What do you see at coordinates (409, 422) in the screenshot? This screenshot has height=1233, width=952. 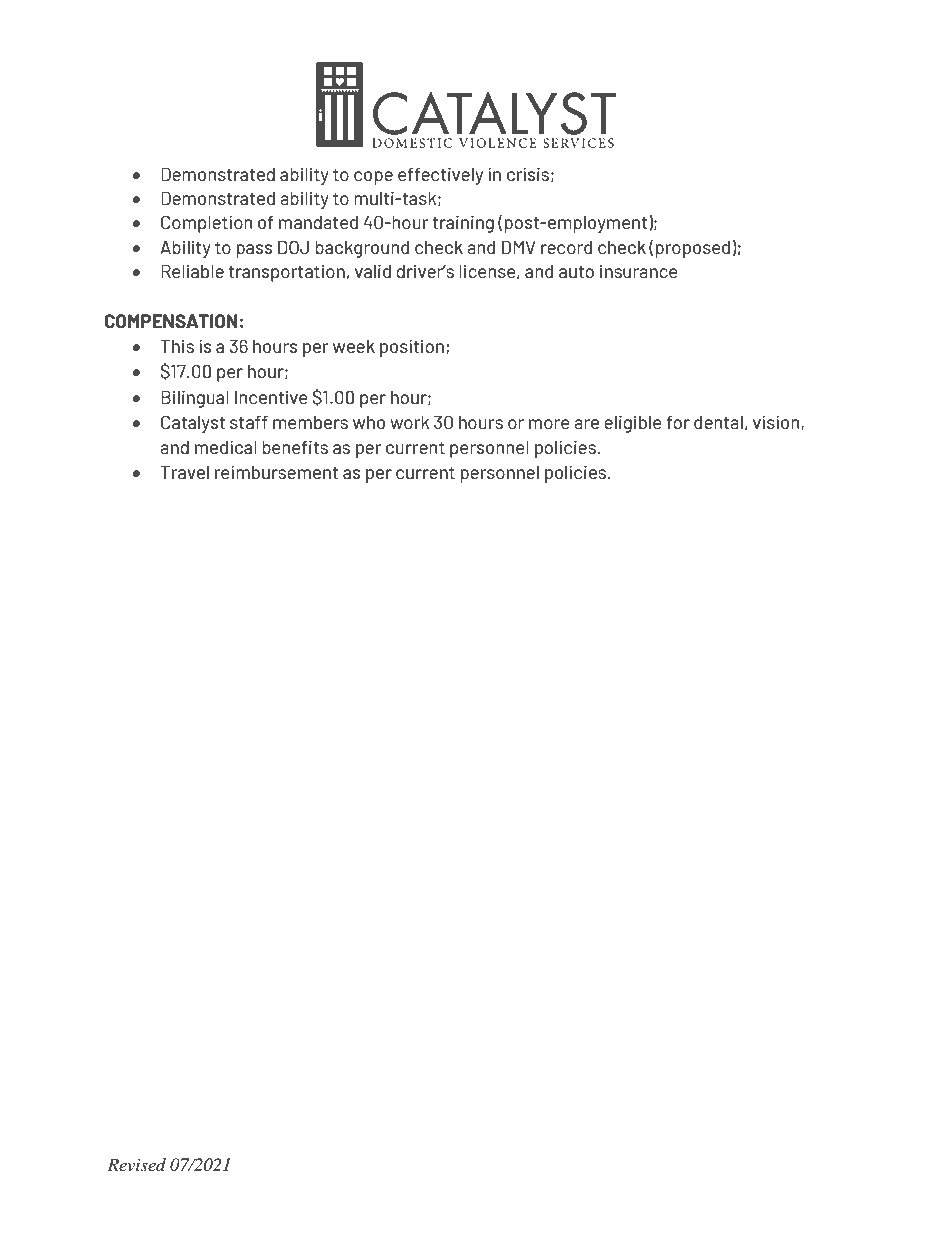 I see `work` at bounding box center [409, 422].
